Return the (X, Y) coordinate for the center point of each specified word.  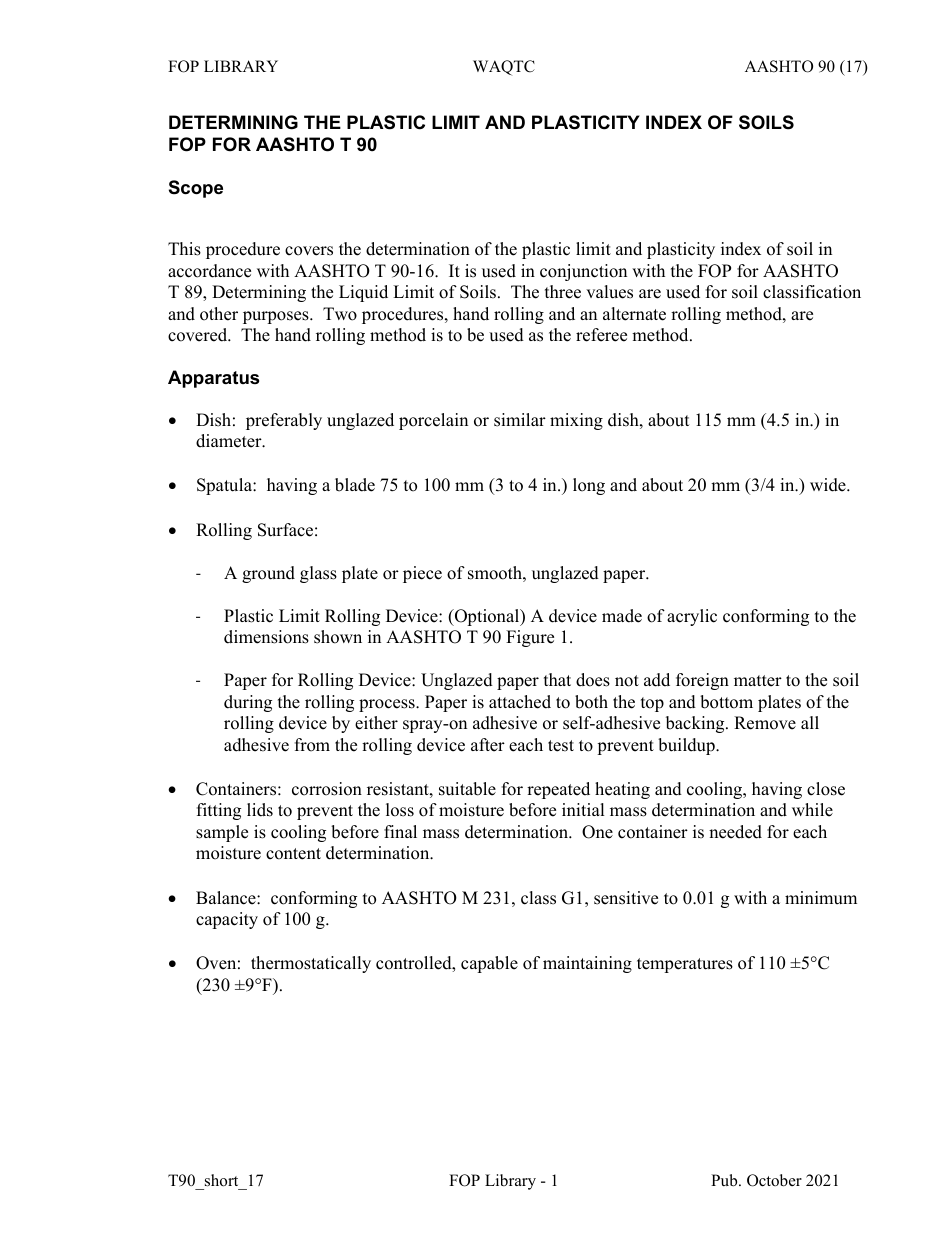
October (774, 1180)
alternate (634, 314)
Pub (725, 1180)
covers (309, 251)
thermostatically (311, 964)
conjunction (583, 272)
